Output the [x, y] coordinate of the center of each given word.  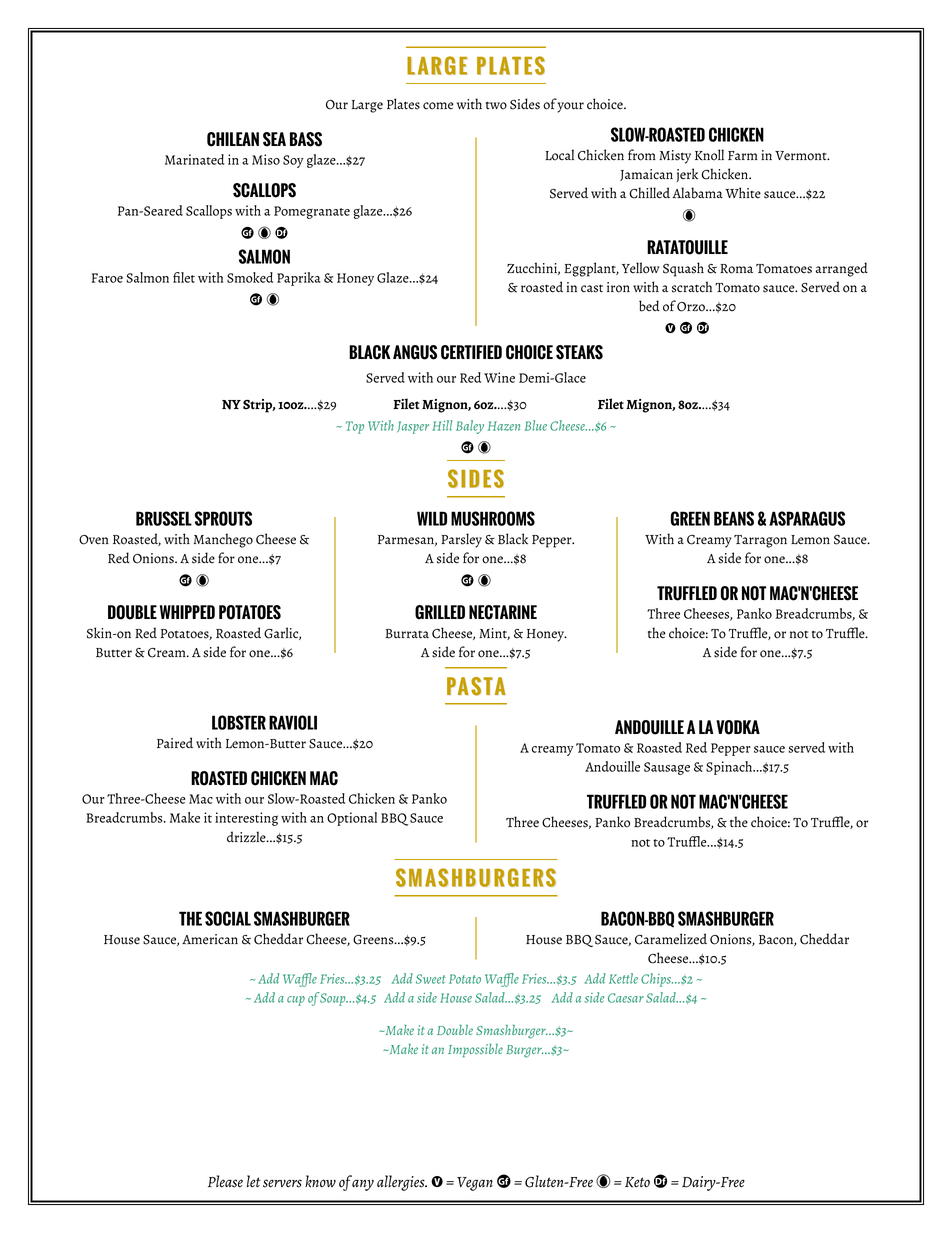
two [496, 106]
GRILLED [440, 612]
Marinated [195, 159]
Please [225, 1181]
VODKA [738, 727]
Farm [743, 155]
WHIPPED [187, 612]
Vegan [475, 1184]
